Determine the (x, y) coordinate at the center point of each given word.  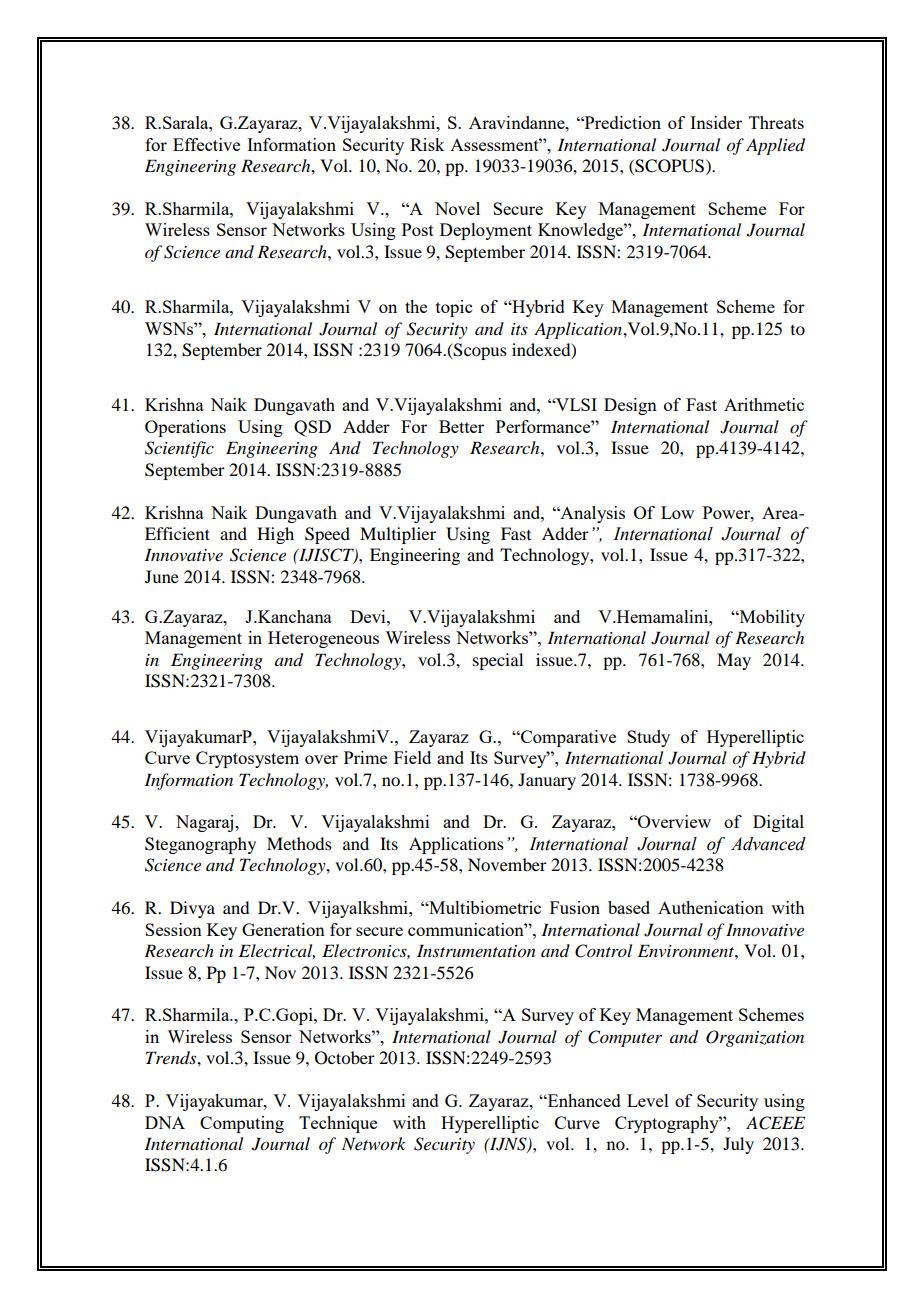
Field (412, 757)
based (629, 907)
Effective (206, 144)
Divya (192, 909)
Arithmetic (764, 404)
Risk (427, 144)
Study (648, 738)
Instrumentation (476, 951)
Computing (242, 1124)
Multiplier (398, 535)
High (275, 535)
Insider (716, 122)
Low (677, 512)
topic (454, 308)
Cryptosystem (247, 759)
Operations (185, 428)
